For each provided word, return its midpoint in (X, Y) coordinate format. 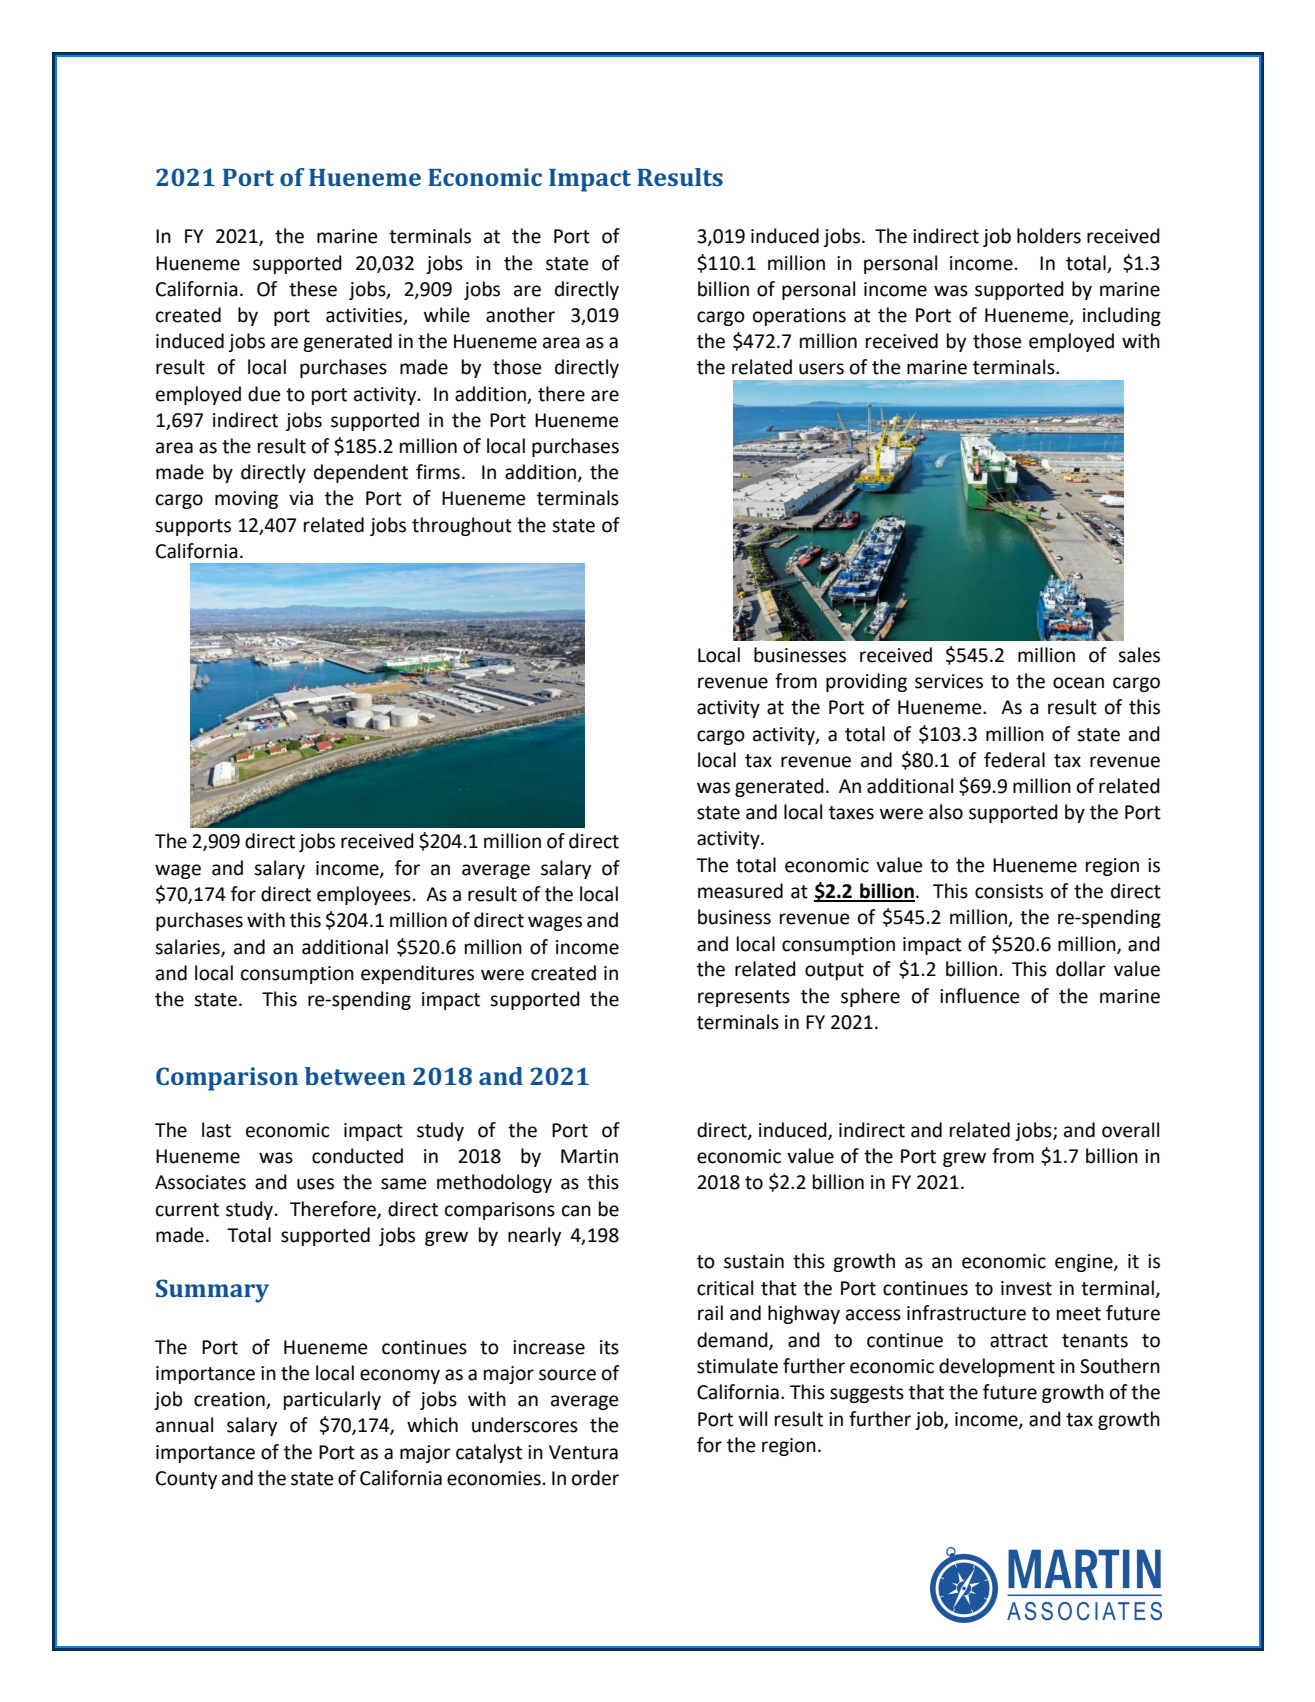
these (313, 289)
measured (740, 891)
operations (799, 317)
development (997, 1367)
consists (1009, 891)
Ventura (583, 1452)
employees (364, 895)
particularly (332, 1400)
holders (1049, 236)
